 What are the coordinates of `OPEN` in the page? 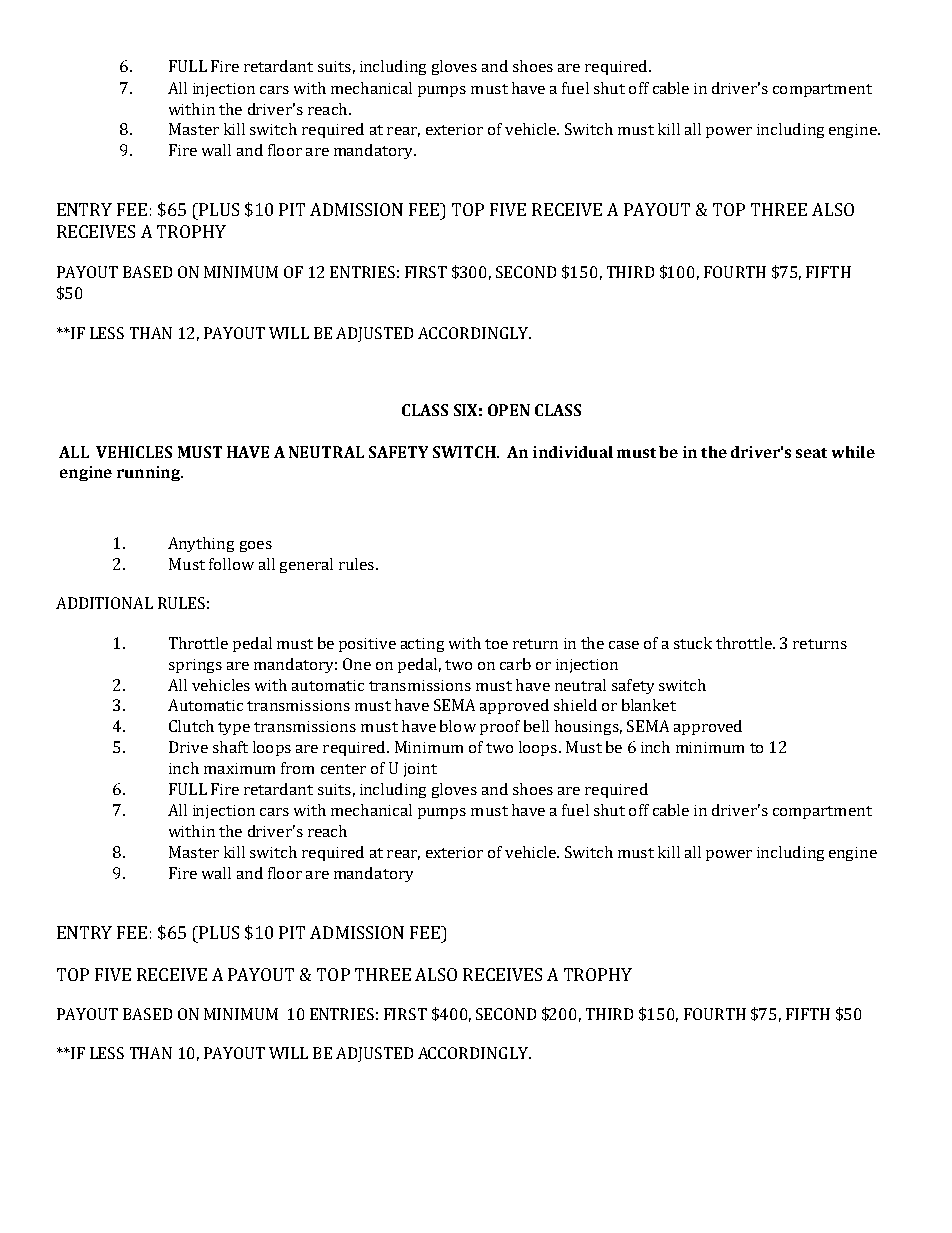 It's located at (509, 410).
